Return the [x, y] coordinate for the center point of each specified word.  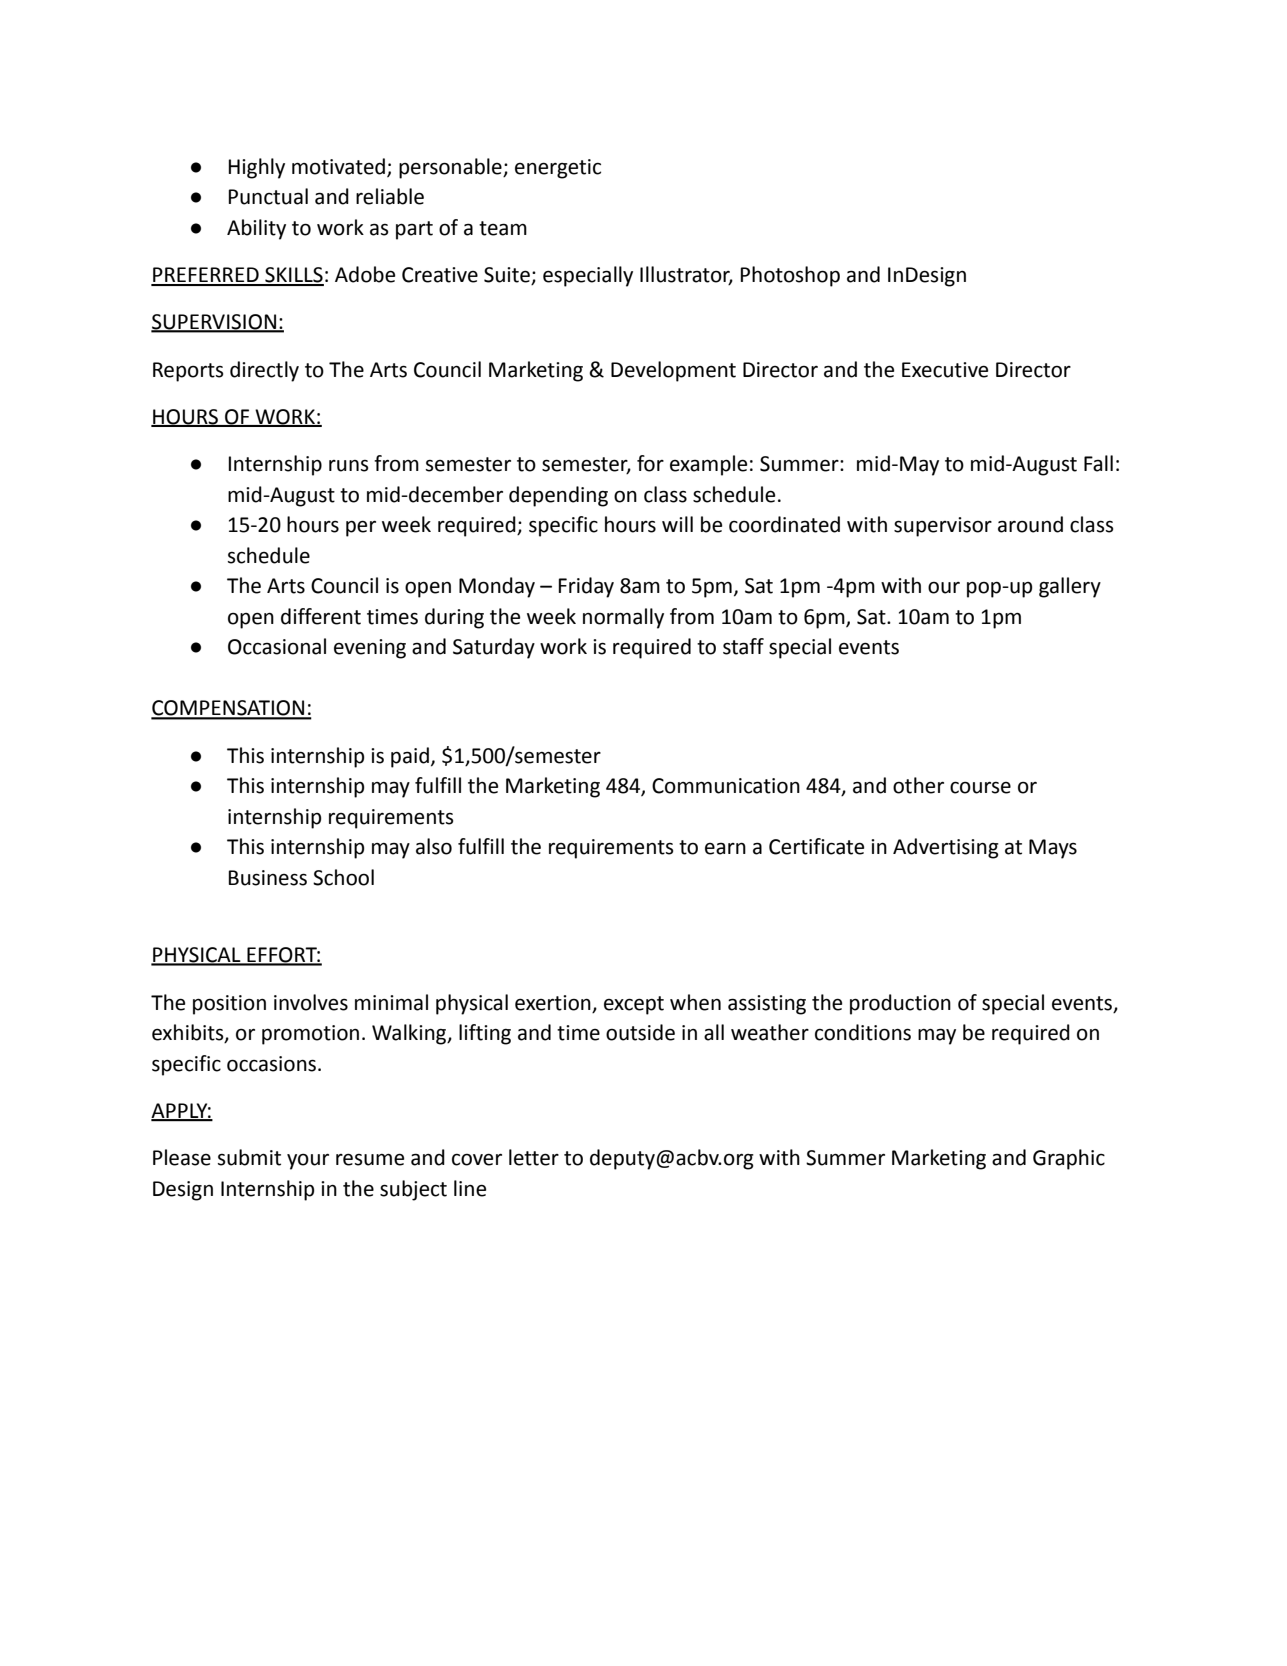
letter [534, 1157]
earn [725, 849]
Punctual [268, 196]
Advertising [946, 848]
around [1030, 524]
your [308, 1162]
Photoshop [790, 276]
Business [268, 878]
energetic [558, 169]
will [677, 524]
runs [348, 466]
